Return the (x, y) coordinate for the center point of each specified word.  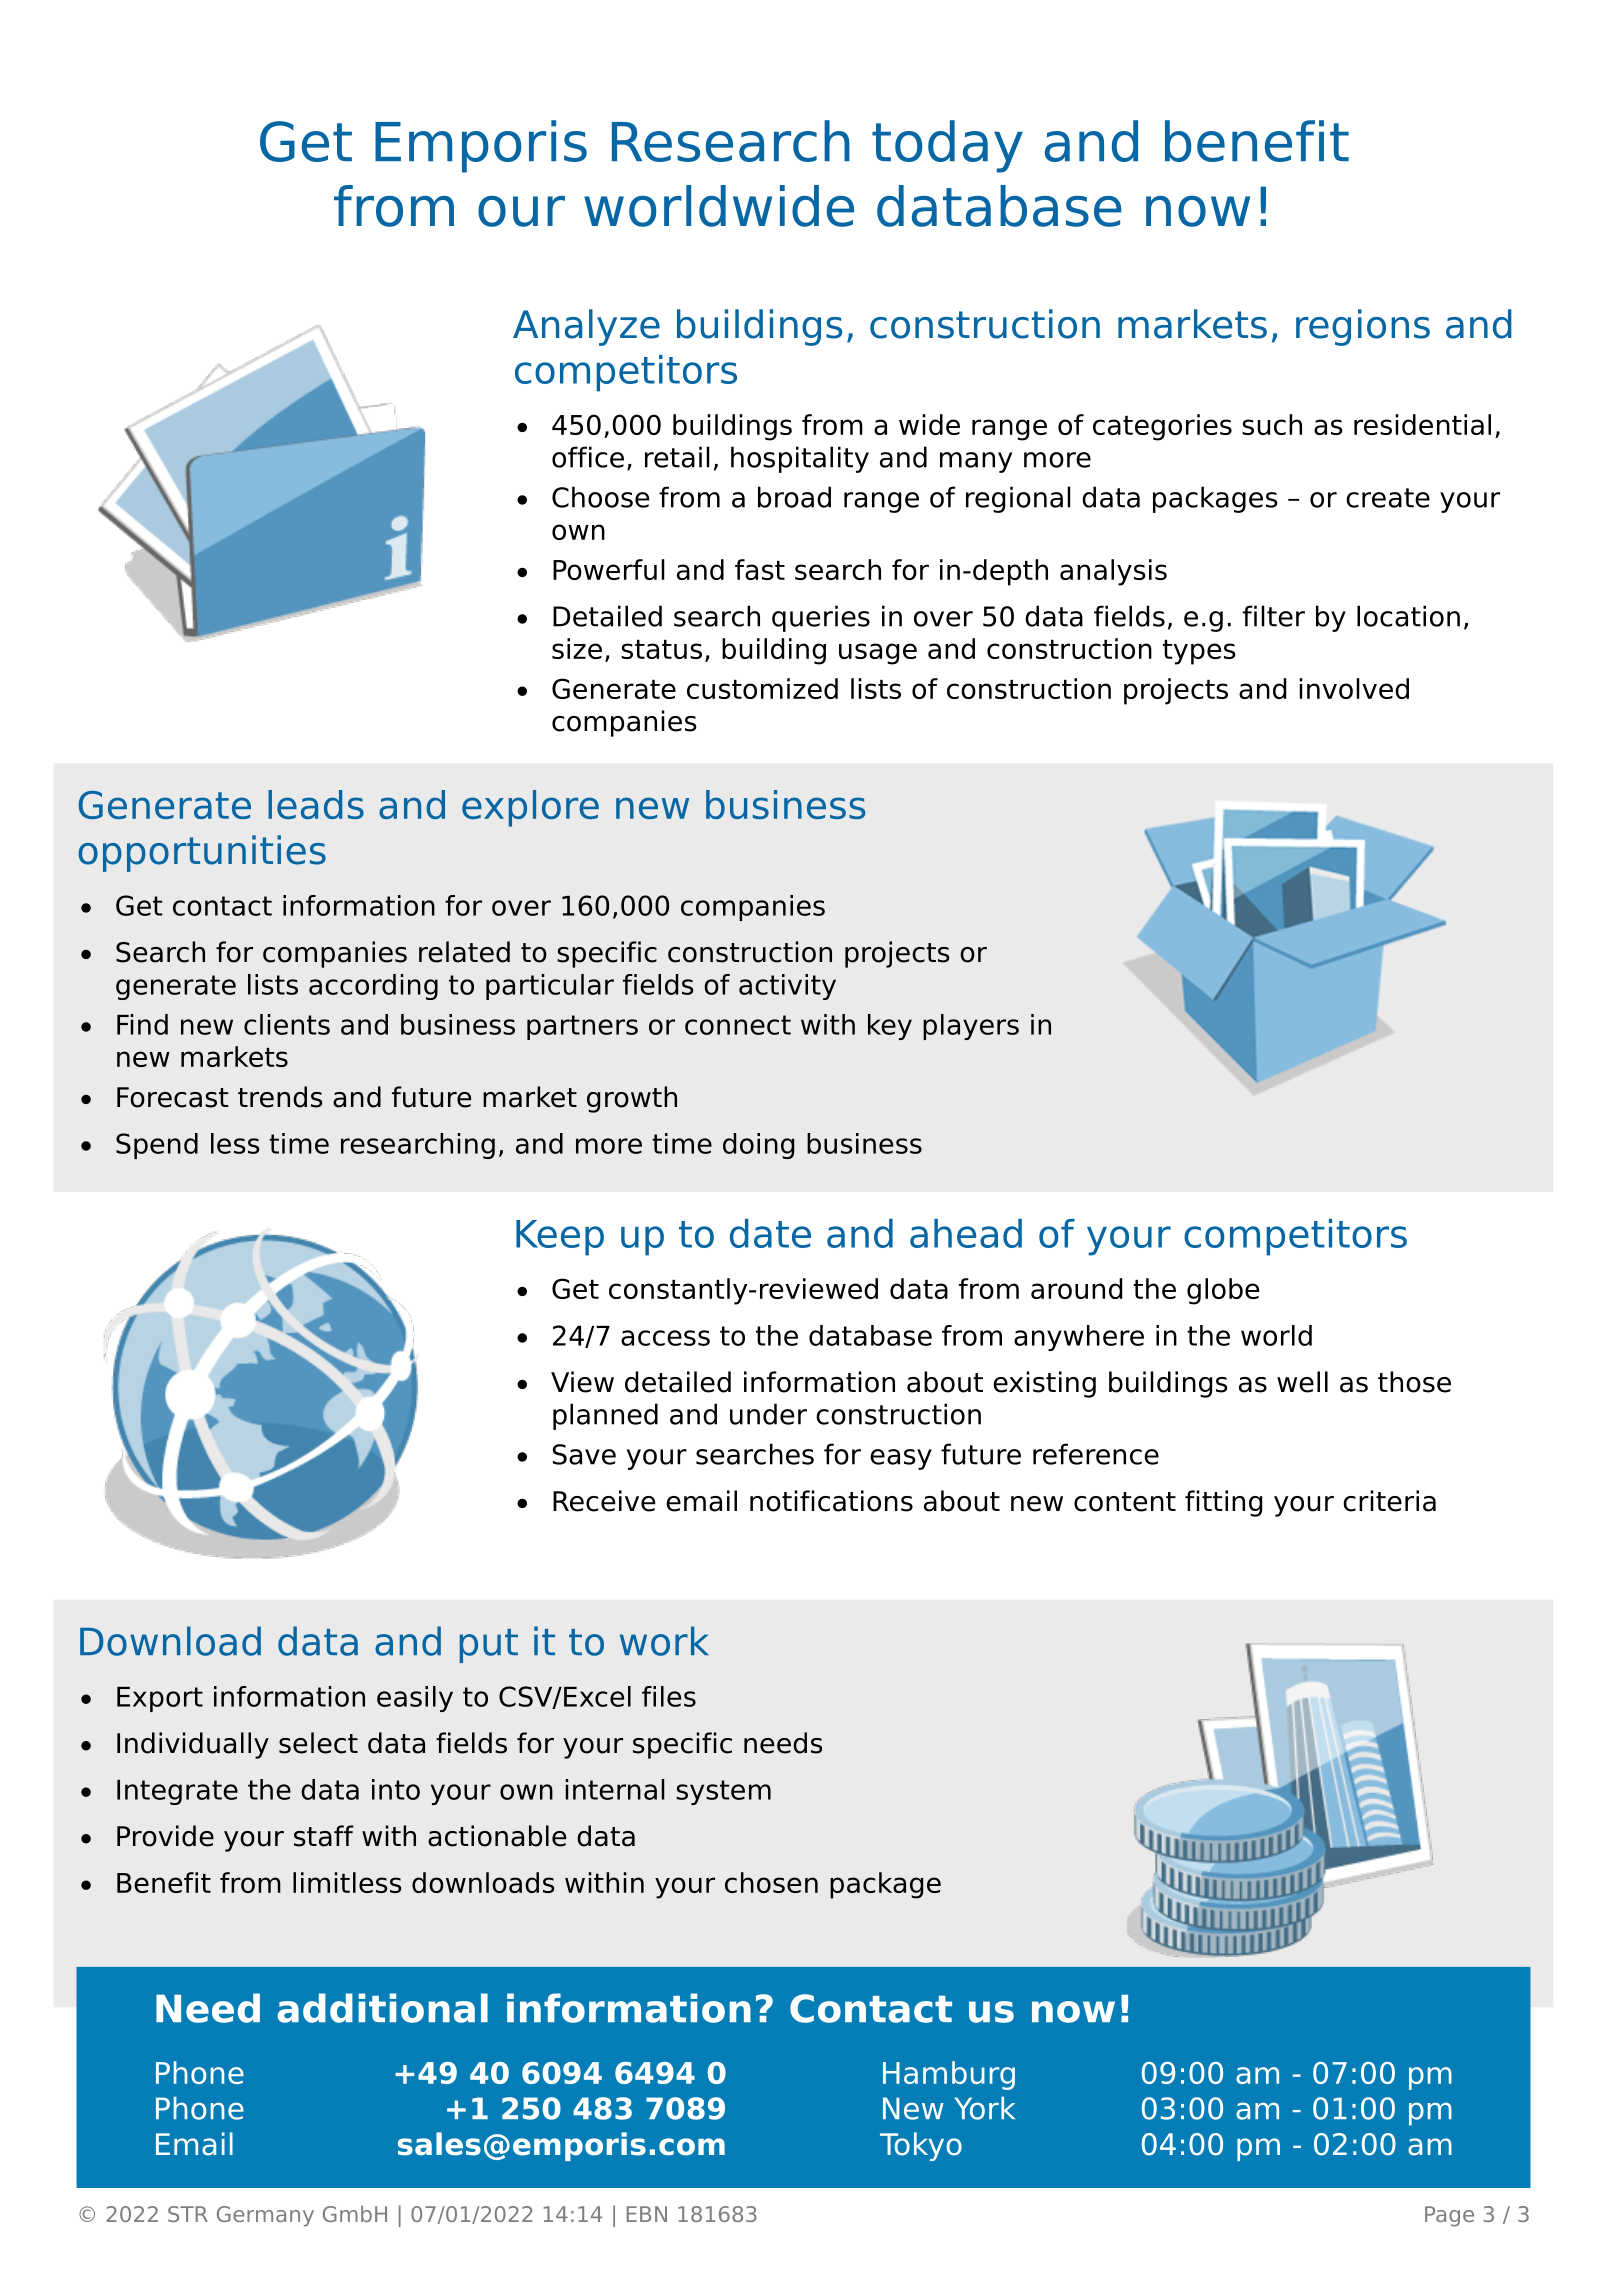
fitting (1223, 1503)
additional (382, 2008)
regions (1363, 327)
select (318, 1743)
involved (1354, 688)
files (669, 1696)
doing (758, 1146)
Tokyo (921, 2146)
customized (762, 688)
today (947, 146)
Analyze (586, 327)
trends (280, 1097)
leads (316, 804)
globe (1223, 1291)
